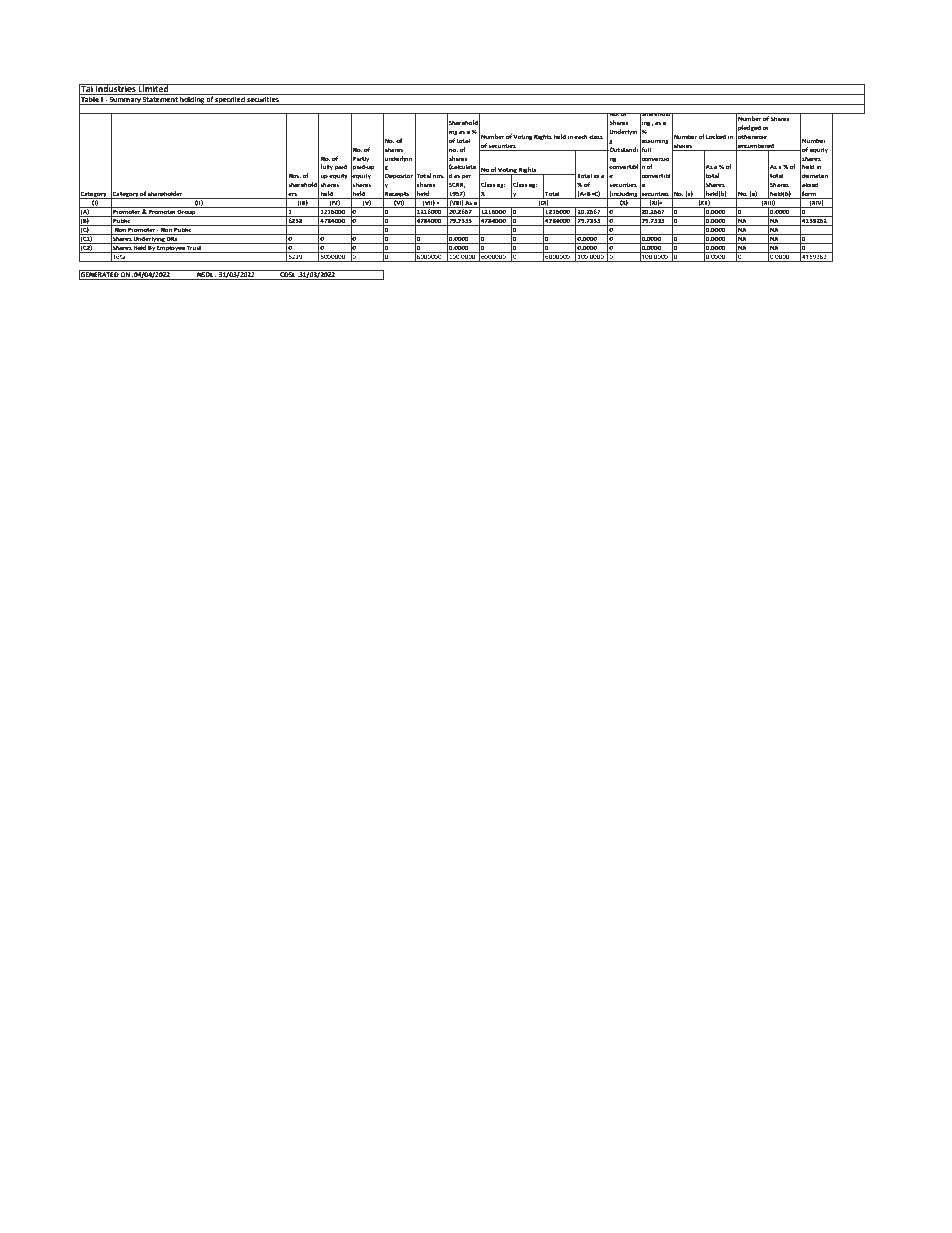  Describe the element at coordinates (581, 136) in the screenshot. I see `each` at that location.
